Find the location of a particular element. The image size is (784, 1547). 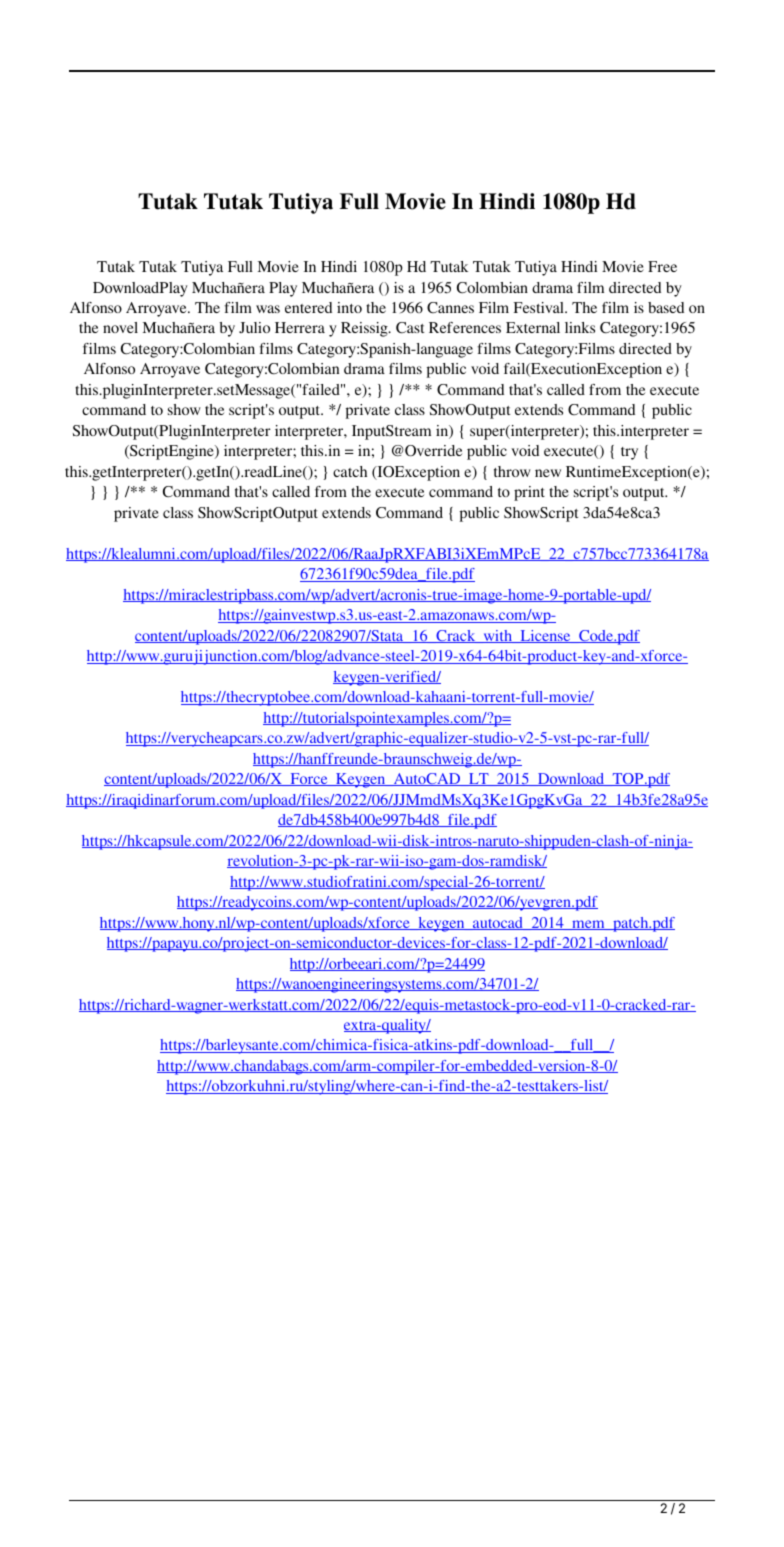

throw is located at coordinates (512, 471).
